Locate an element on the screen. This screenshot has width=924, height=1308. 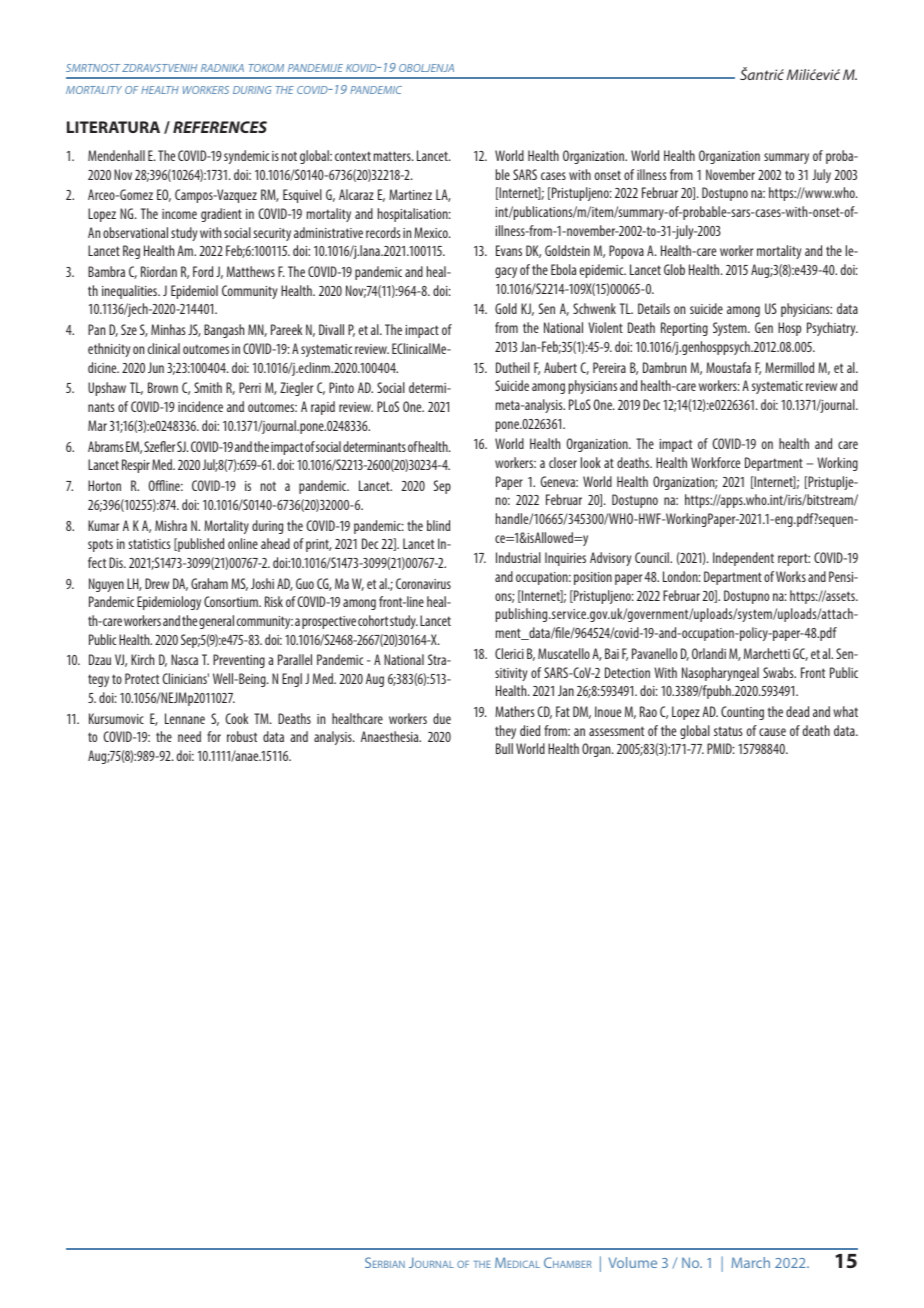
Martinez is located at coordinates (410, 194).
